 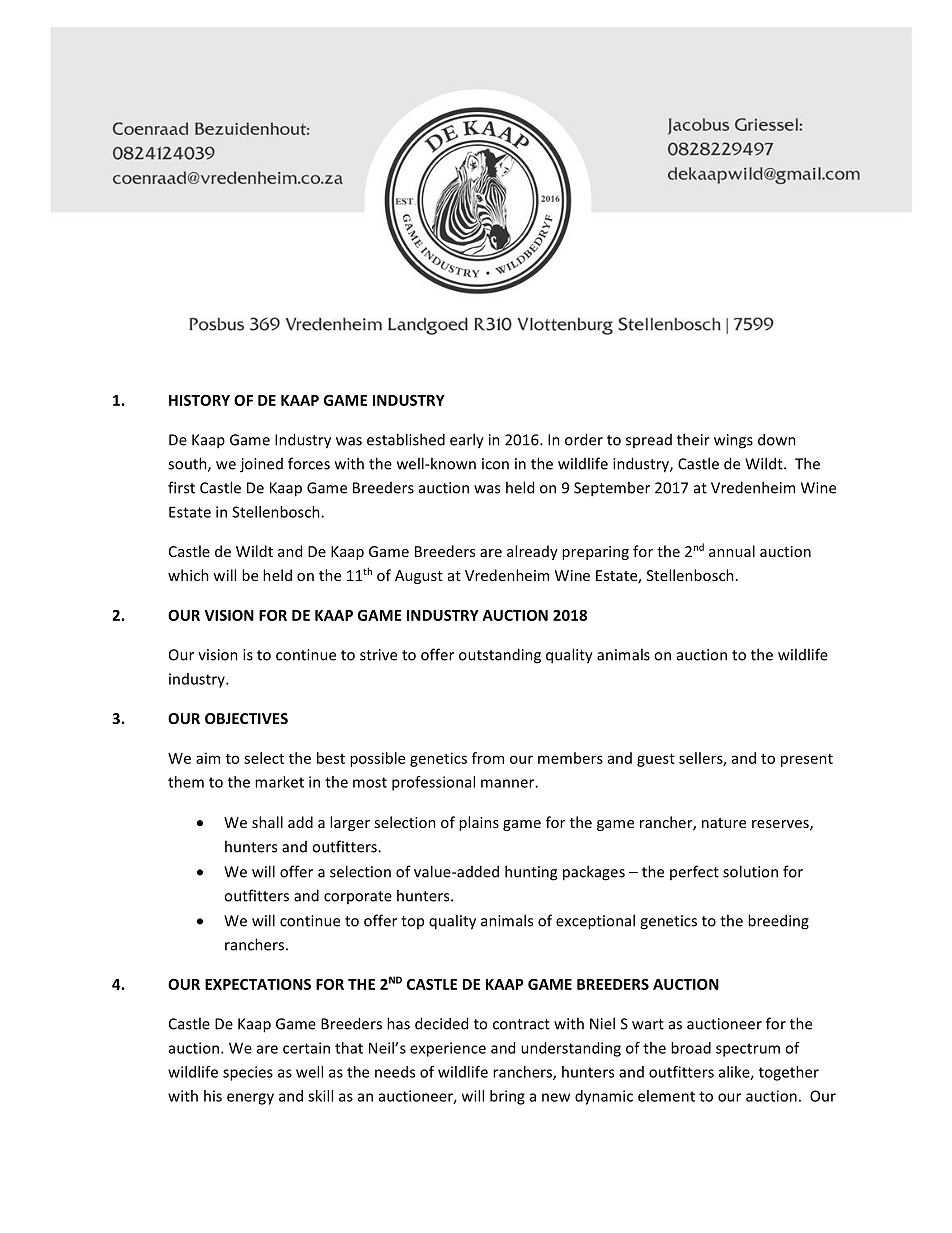 I want to click on hunting, so click(x=531, y=873).
